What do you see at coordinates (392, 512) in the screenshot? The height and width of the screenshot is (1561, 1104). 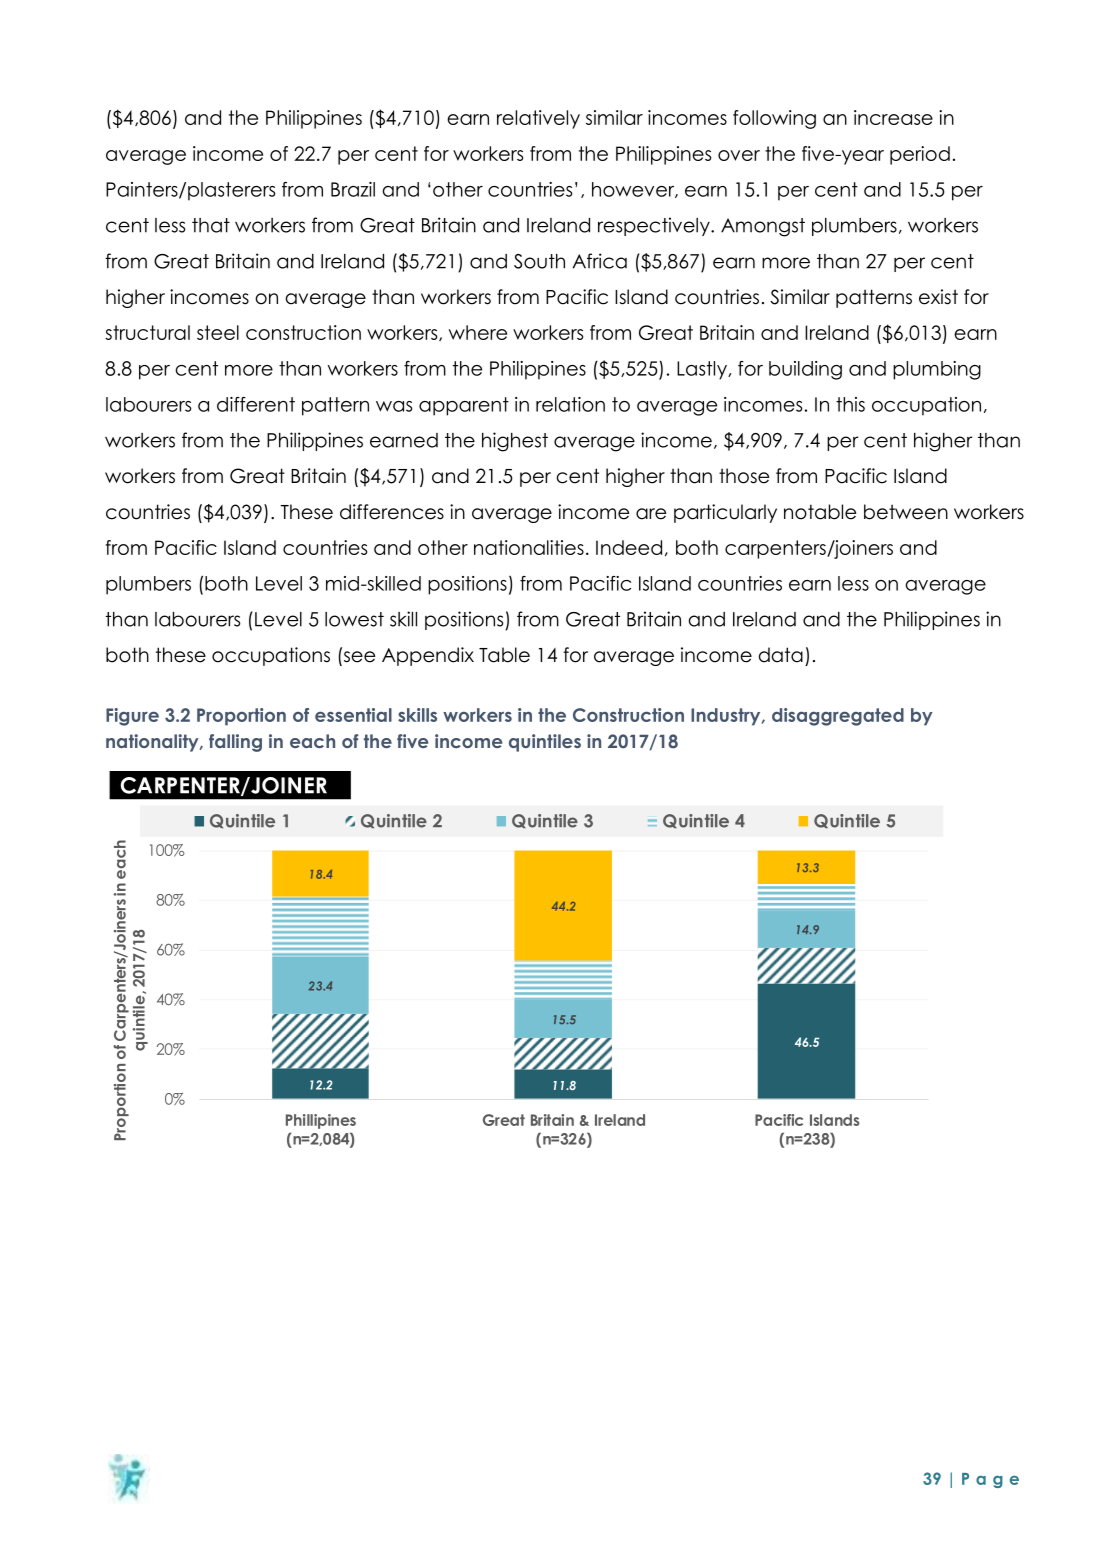 I see `differences` at bounding box center [392, 512].
